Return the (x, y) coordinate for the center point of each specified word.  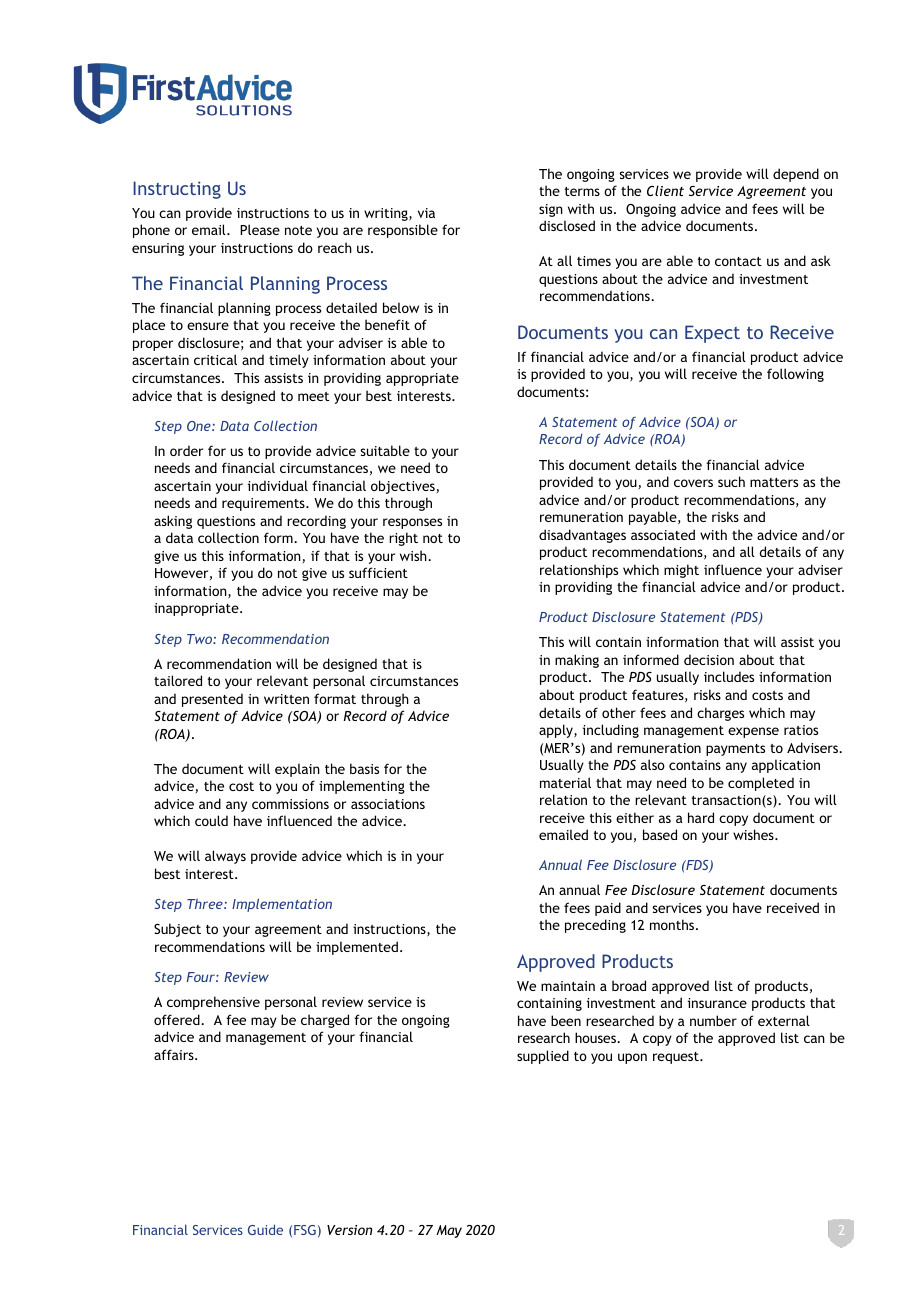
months (673, 924)
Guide (265, 1229)
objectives (403, 487)
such (731, 481)
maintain (568, 986)
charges (720, 714)
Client (665, 190)
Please (260, 229)
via (426, 213)
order (186, 450)
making (577, 661)
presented (212, 700)
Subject (177, 930)
